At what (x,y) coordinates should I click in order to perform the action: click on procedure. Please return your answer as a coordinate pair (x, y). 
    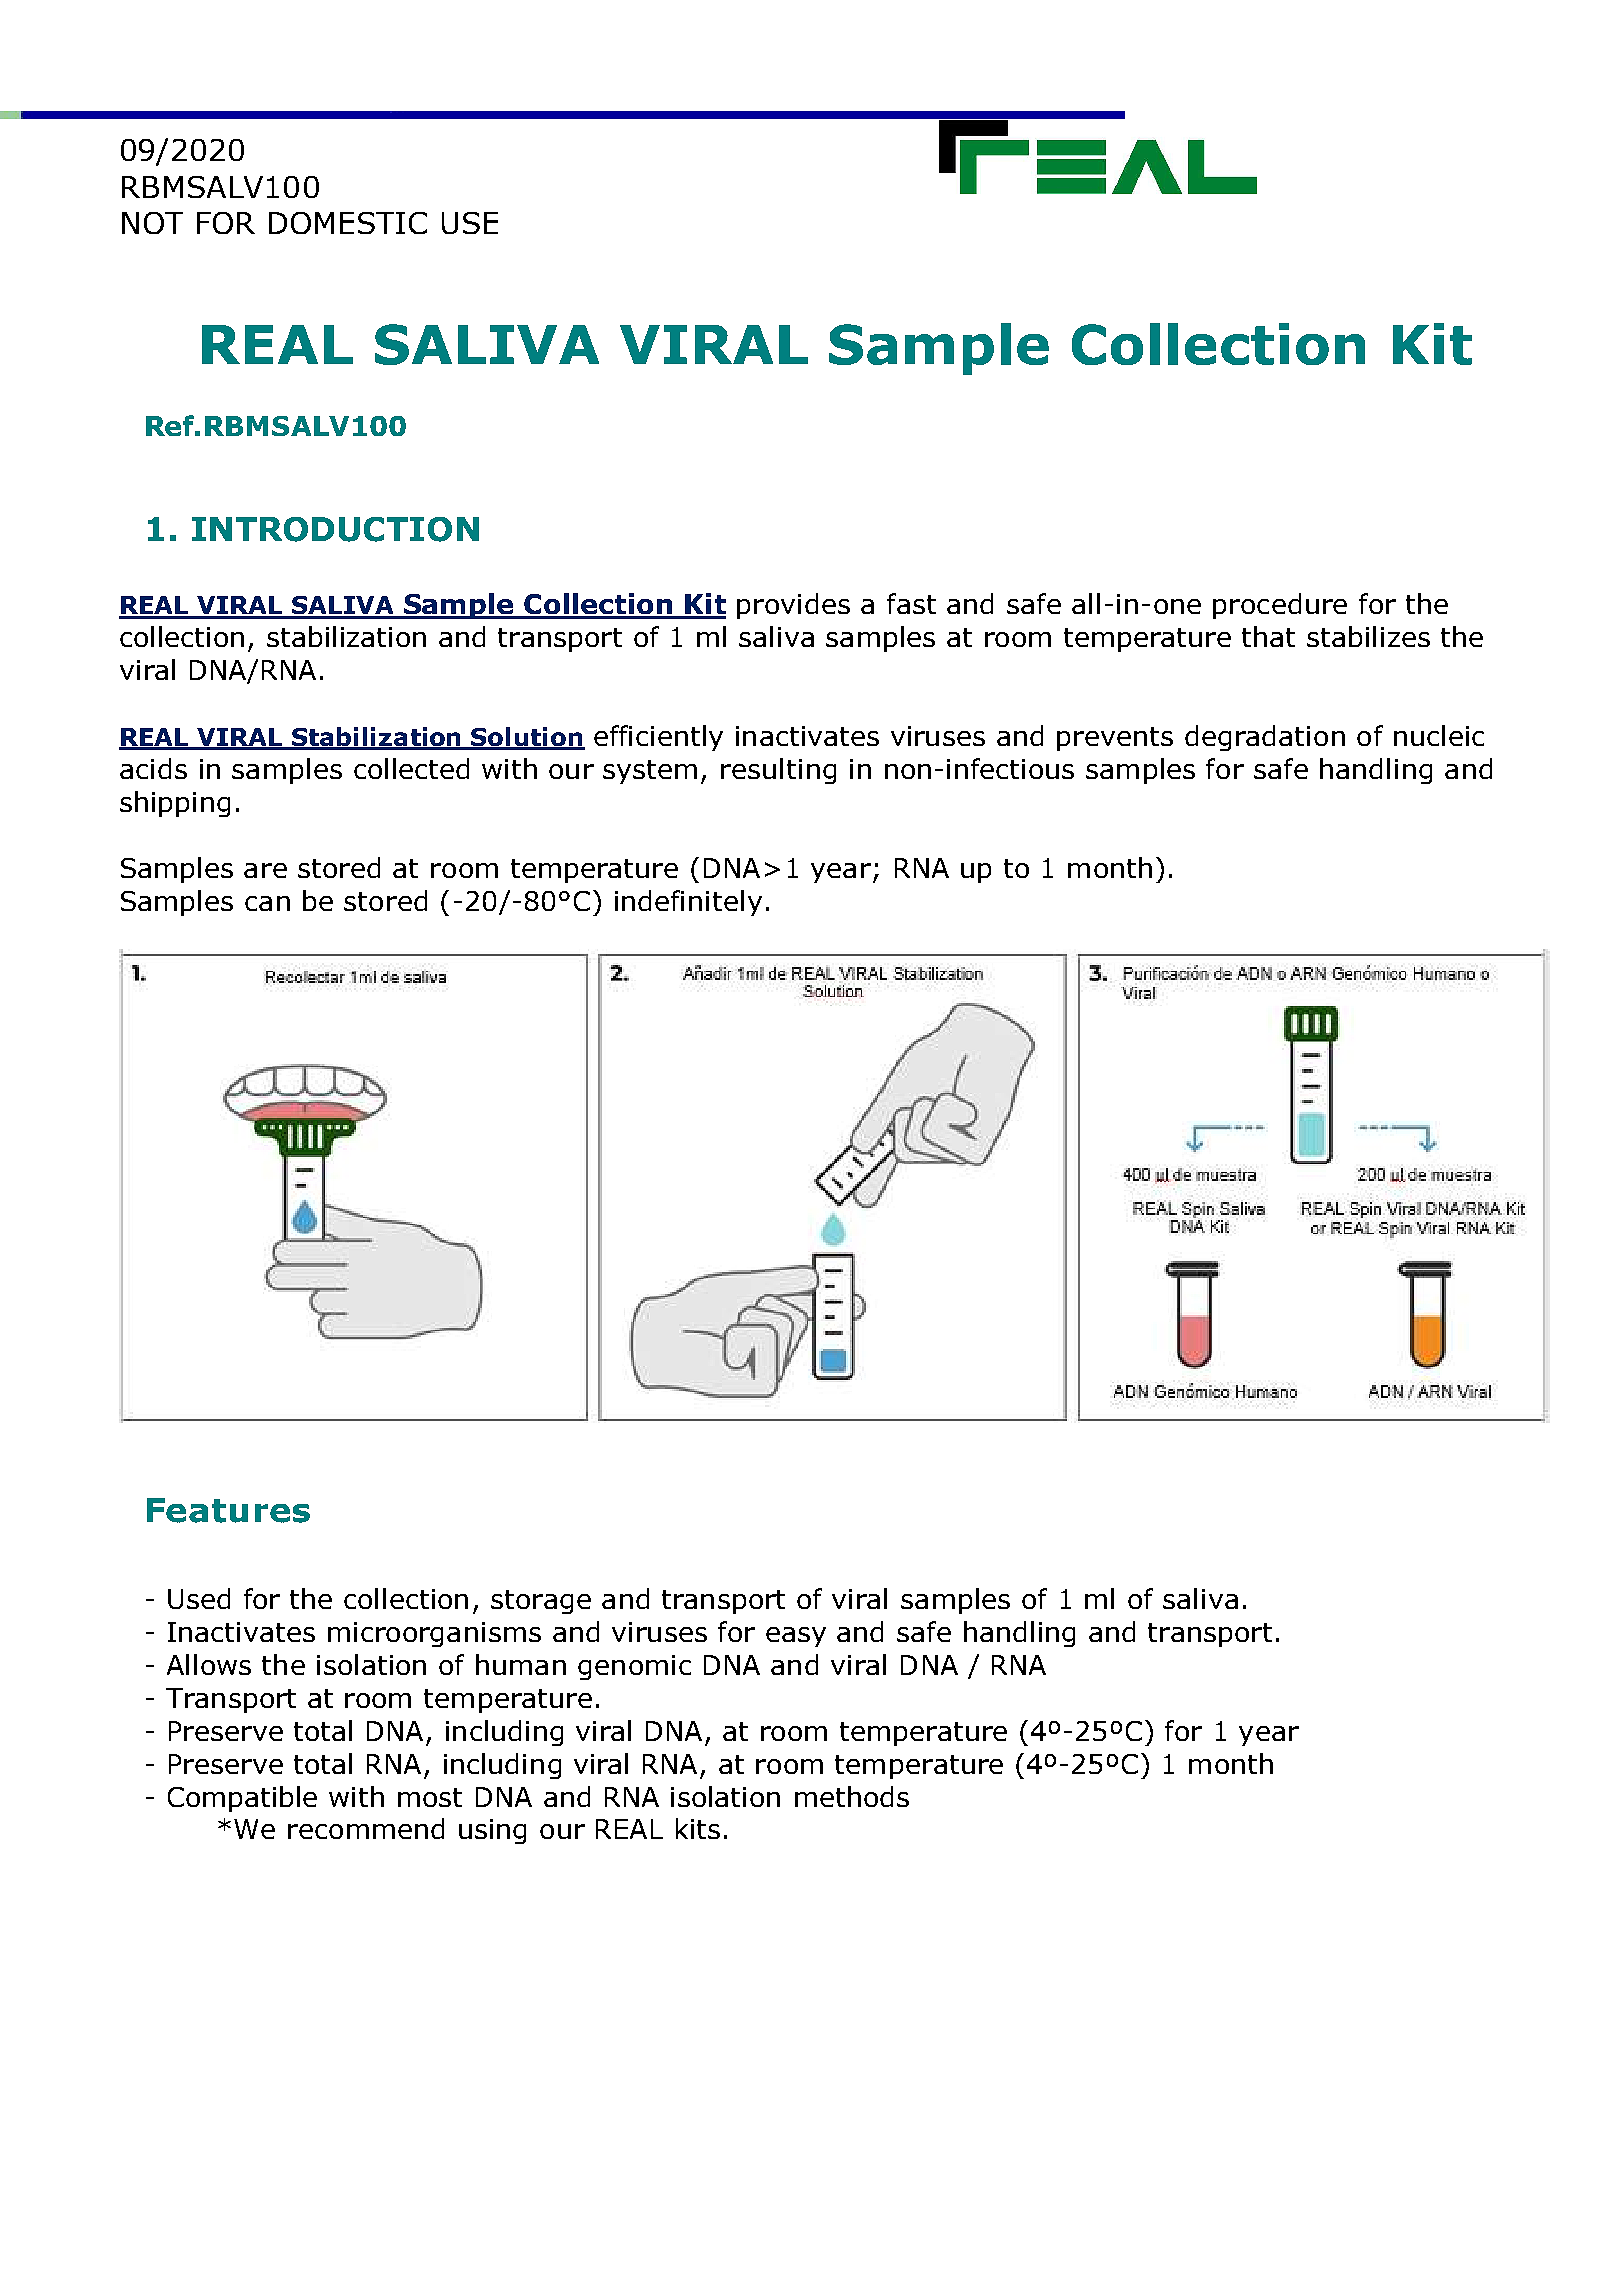
    Looking at the image, I should click on (1280, 606).
